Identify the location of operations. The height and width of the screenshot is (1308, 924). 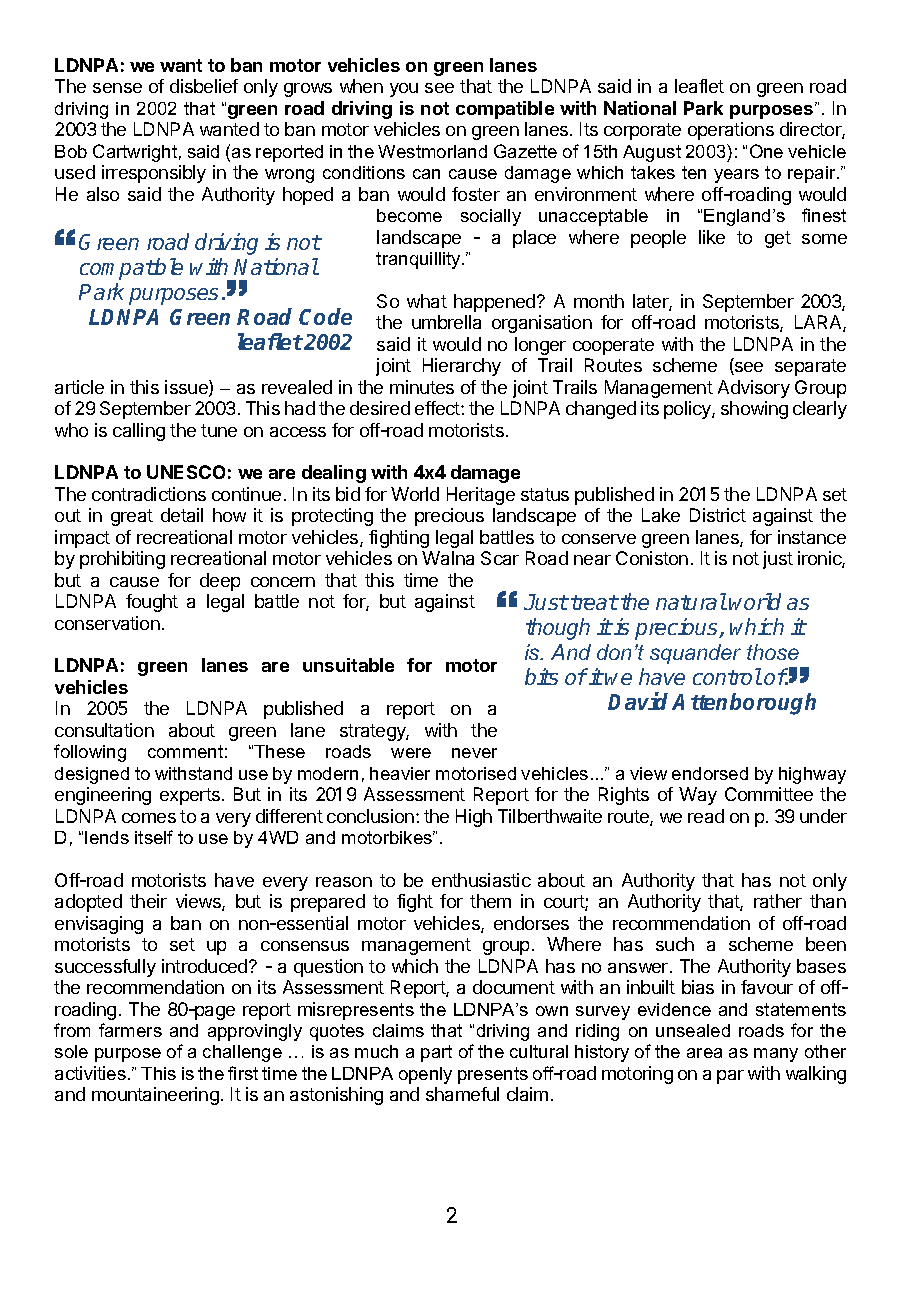
(731, 131).
